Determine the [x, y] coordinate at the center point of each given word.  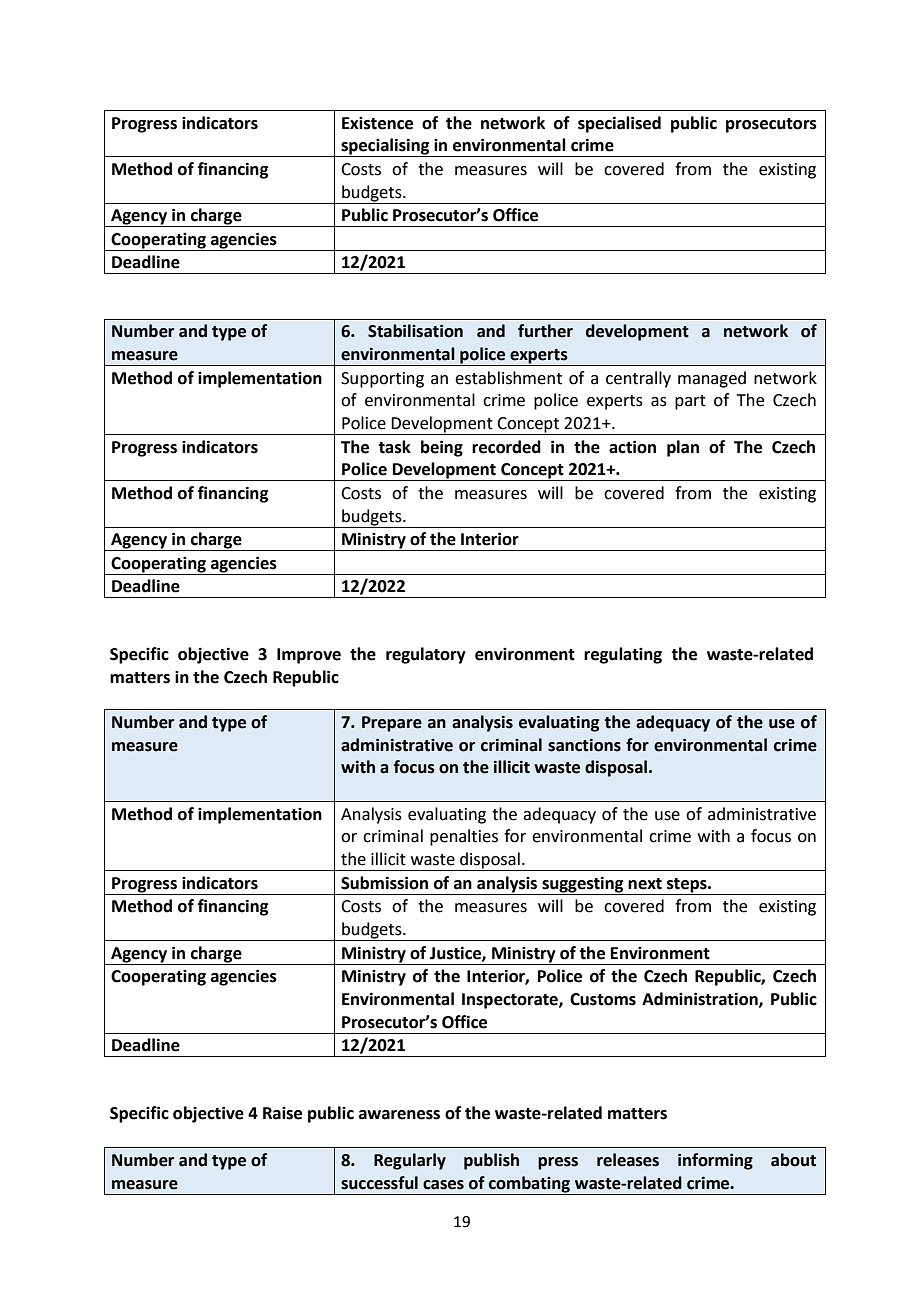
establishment [508, 378]
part [690, 402]
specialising [385, 147]
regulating [623, 655]
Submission [384, 883]
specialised [619, 124]
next [645, 884]
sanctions [584, 745]
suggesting [583, 885]
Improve [309, 656]
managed [712, 379]
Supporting [382, 380]
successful [379, 1183]
